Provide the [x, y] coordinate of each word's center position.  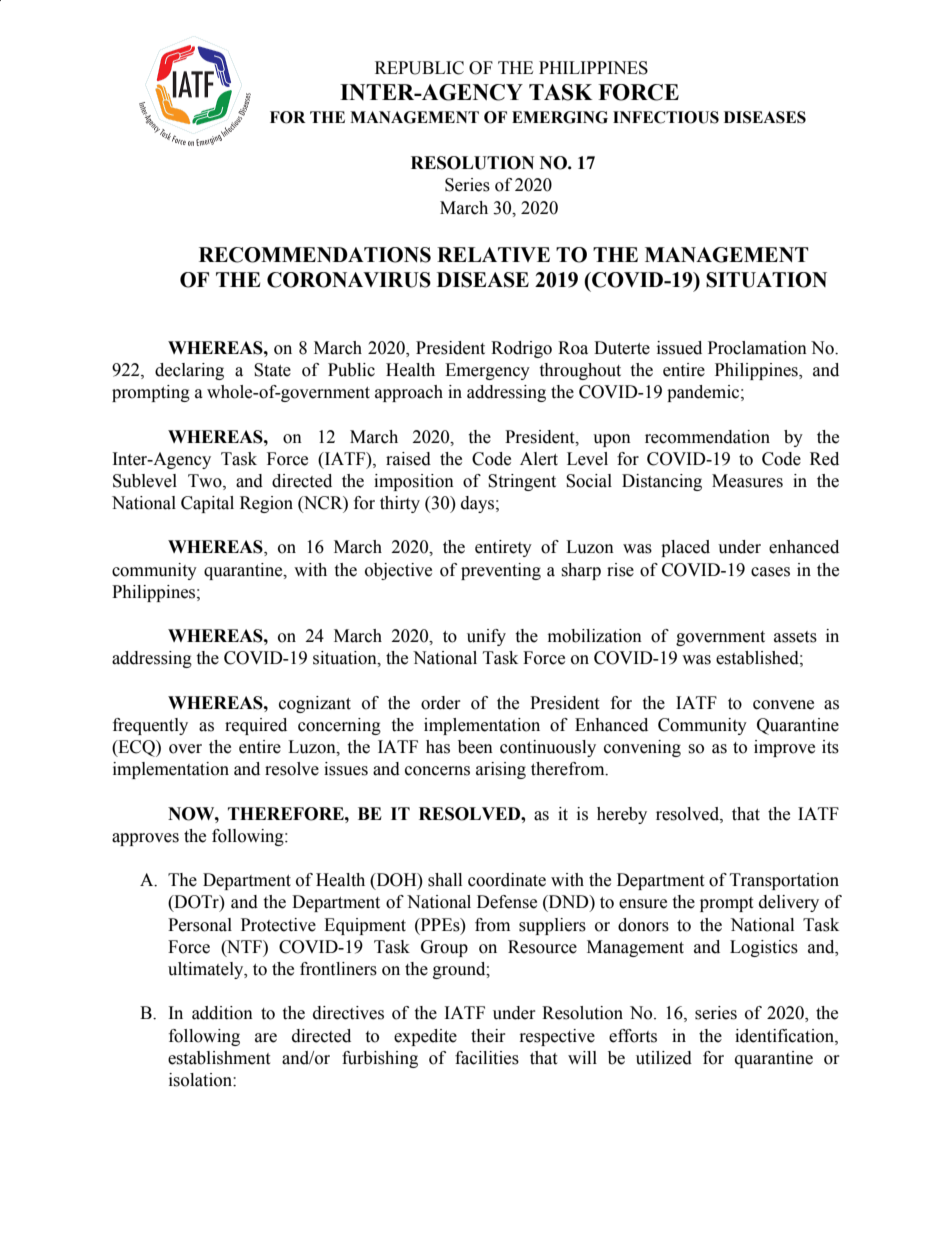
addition [222, 1013]
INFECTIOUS [666, 117]
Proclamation [757, 348]
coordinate [507, 880]
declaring [189, 371]
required [256, 726]
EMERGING [560, 117]
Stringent [522, 482]
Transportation [784, 881]
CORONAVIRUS [349, 280]
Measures [747, 481]
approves [145, 839]
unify [486, 637]
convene [783, 705]
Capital [207, 504]
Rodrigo [521, 349]
